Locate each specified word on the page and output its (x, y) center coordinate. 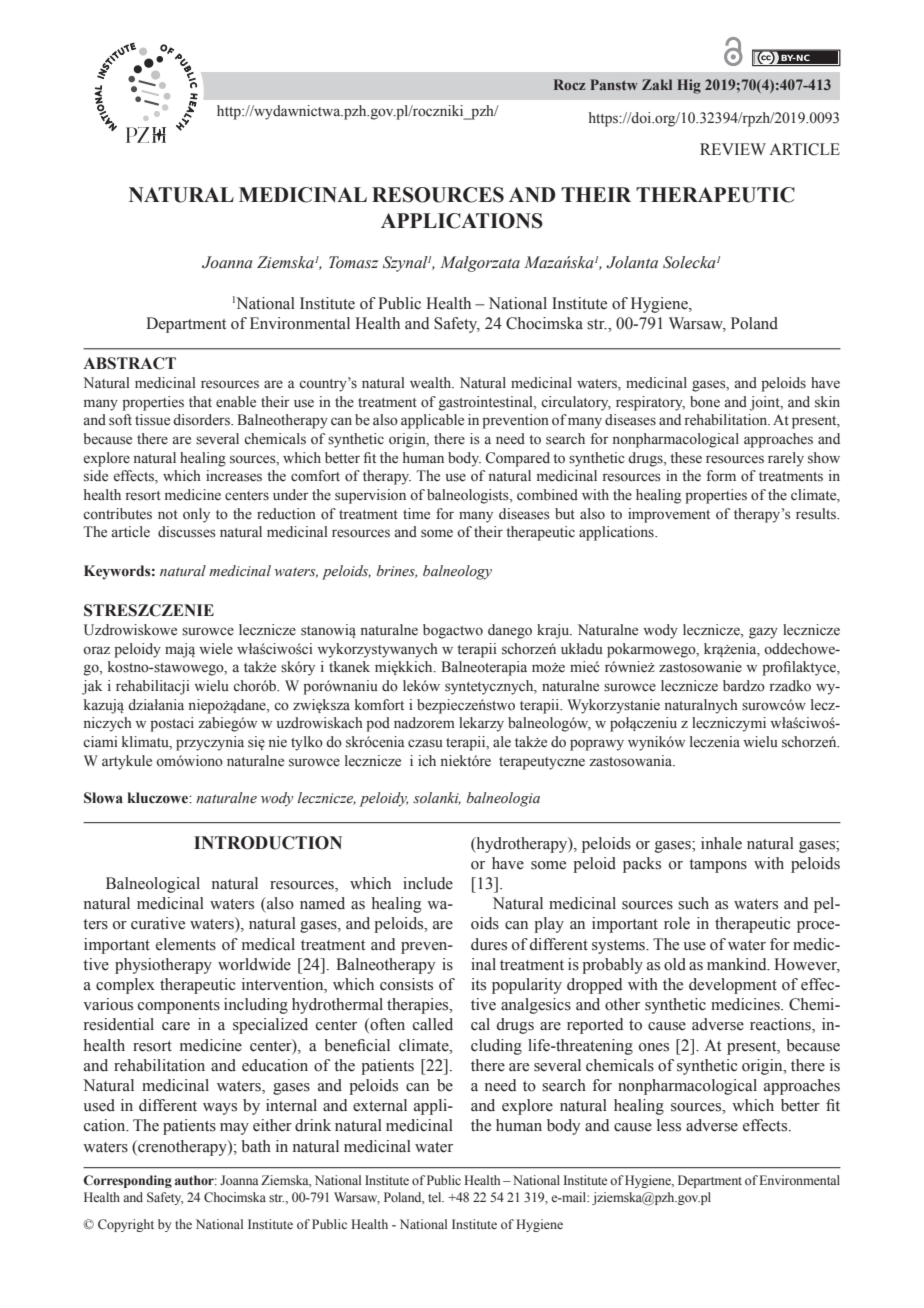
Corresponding (127, 1181)
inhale (721, 843)
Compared (518, 459)
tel (436, 1197)
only (196, 515)
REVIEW (733, 149)
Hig (689, 86)
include (428, 883)
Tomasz (353, 262)
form (721, 475)
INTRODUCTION (268, 843)
